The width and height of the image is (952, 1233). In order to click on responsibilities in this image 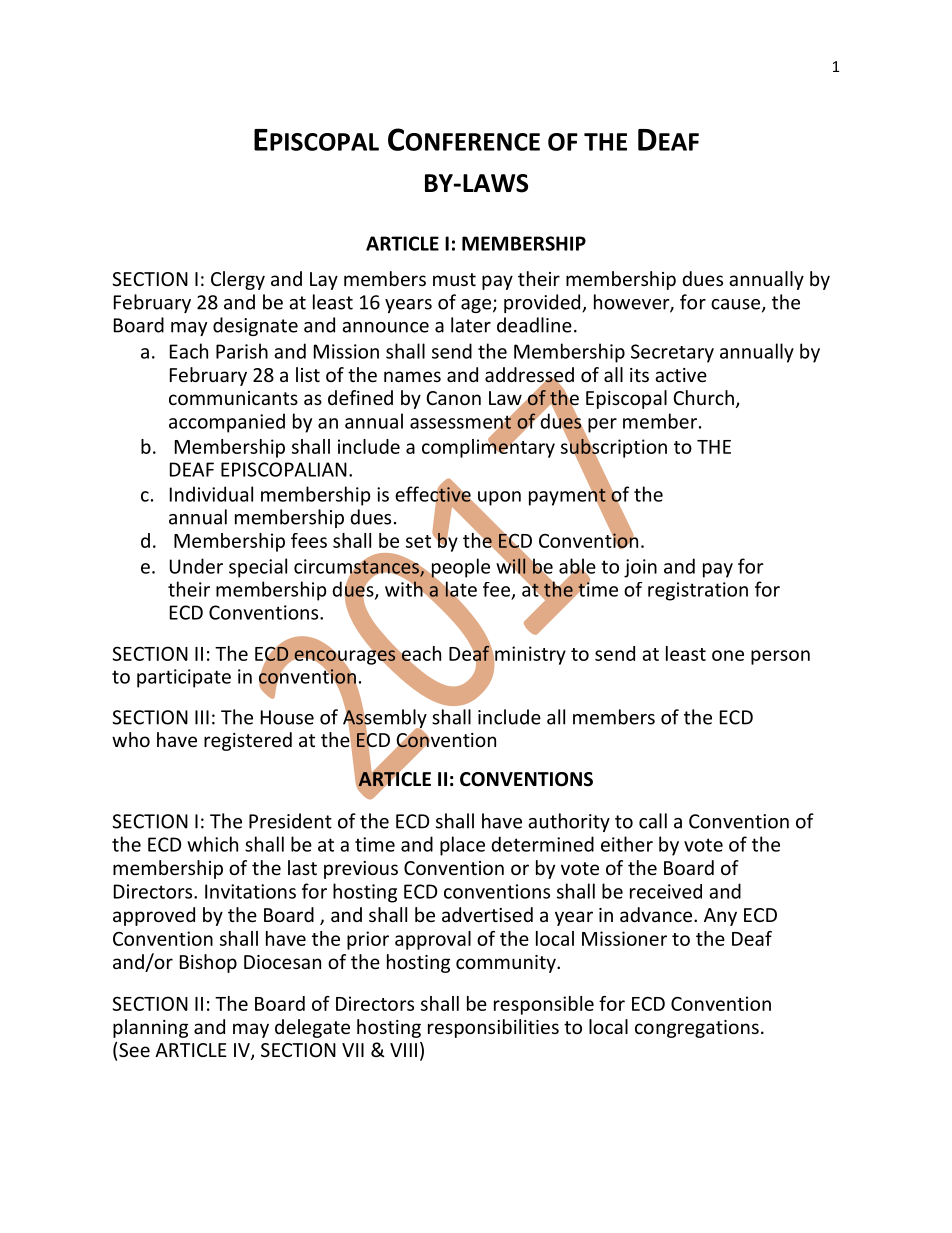, I will do `click(493, 1028)`.
